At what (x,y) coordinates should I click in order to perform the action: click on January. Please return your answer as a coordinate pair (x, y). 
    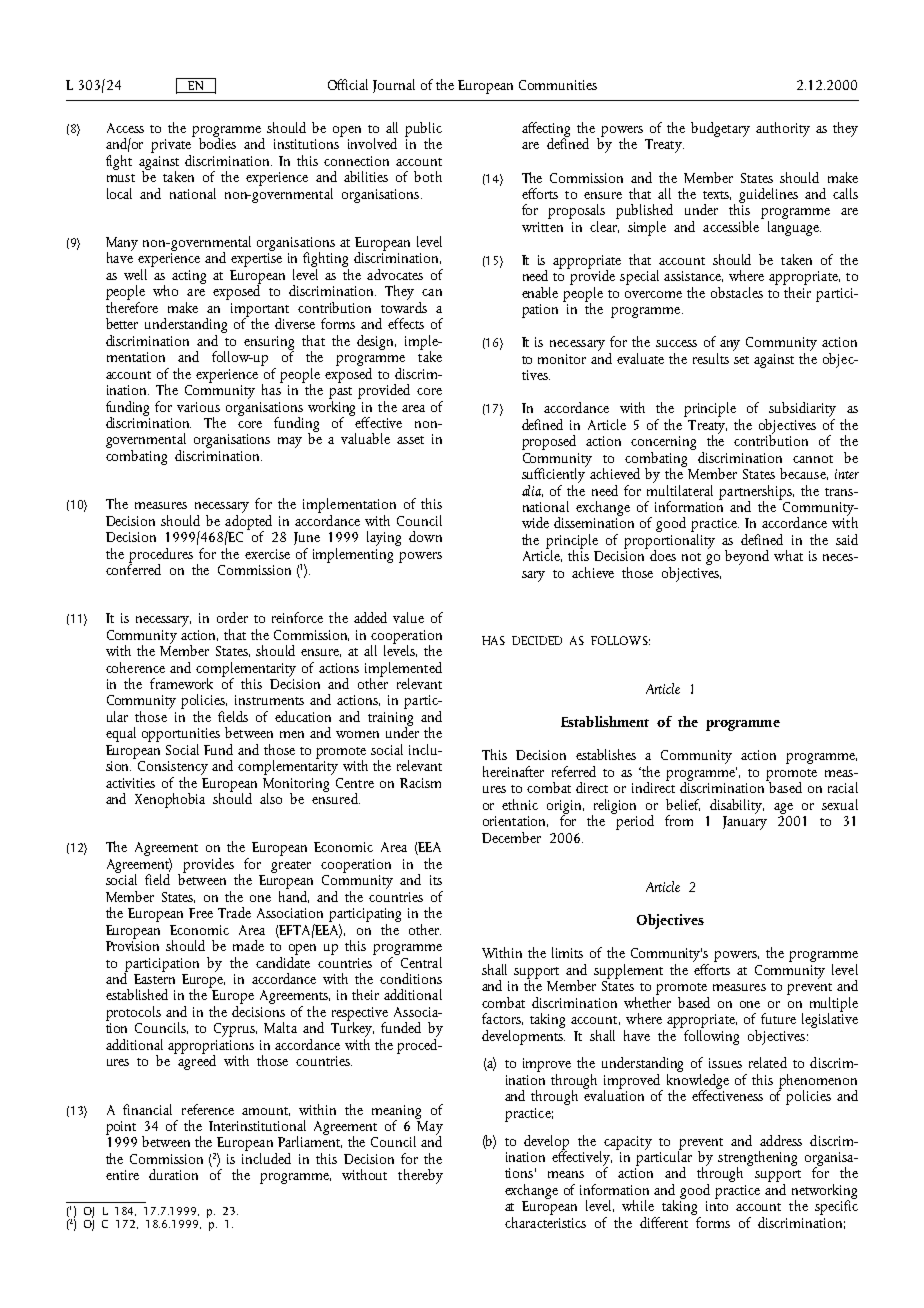
    Looking at the image, I should click on (745, 823).
